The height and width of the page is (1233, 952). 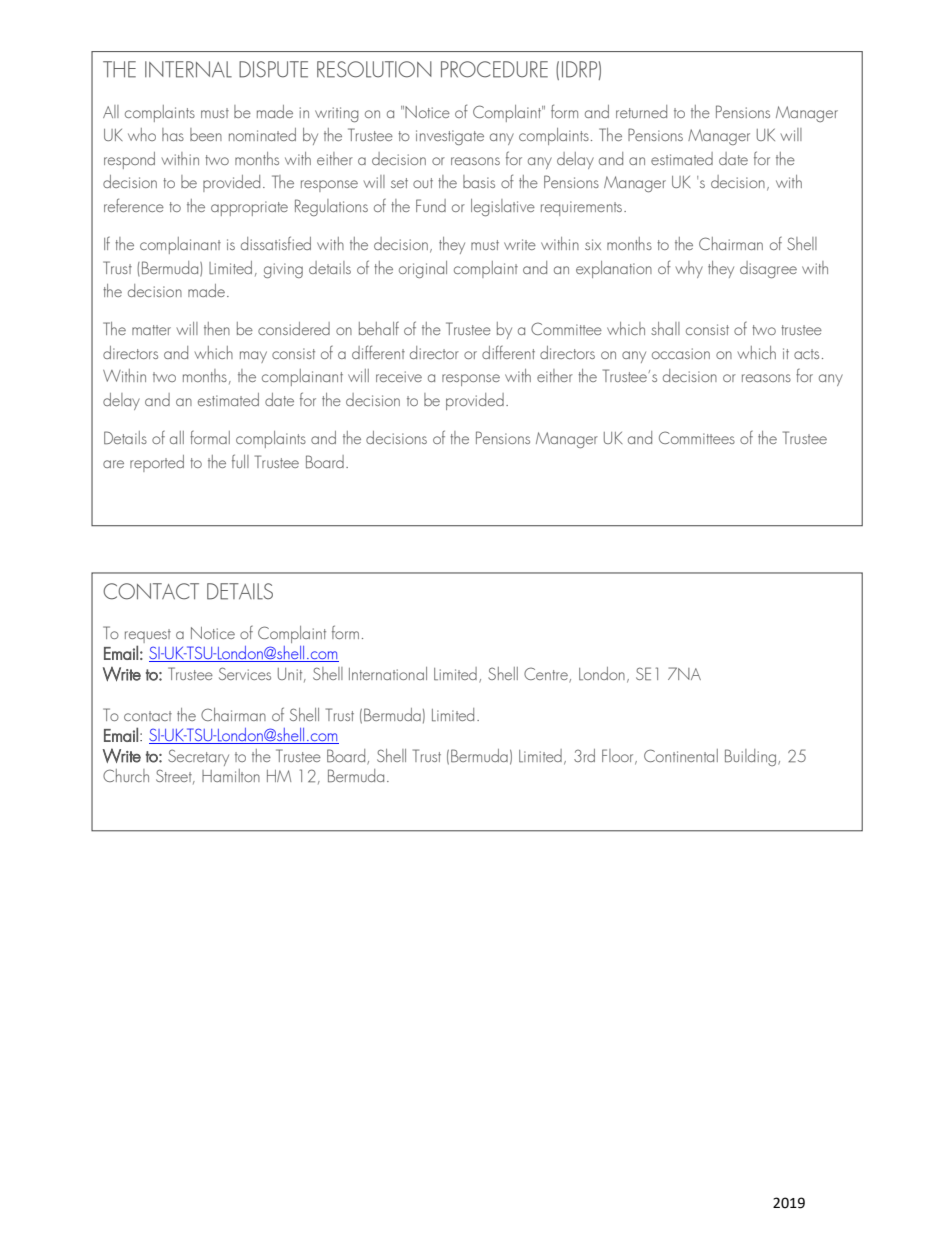 What do you see at coordinates (641, 111) in the page?
I see `returned` at bounding box center [641, 111].
